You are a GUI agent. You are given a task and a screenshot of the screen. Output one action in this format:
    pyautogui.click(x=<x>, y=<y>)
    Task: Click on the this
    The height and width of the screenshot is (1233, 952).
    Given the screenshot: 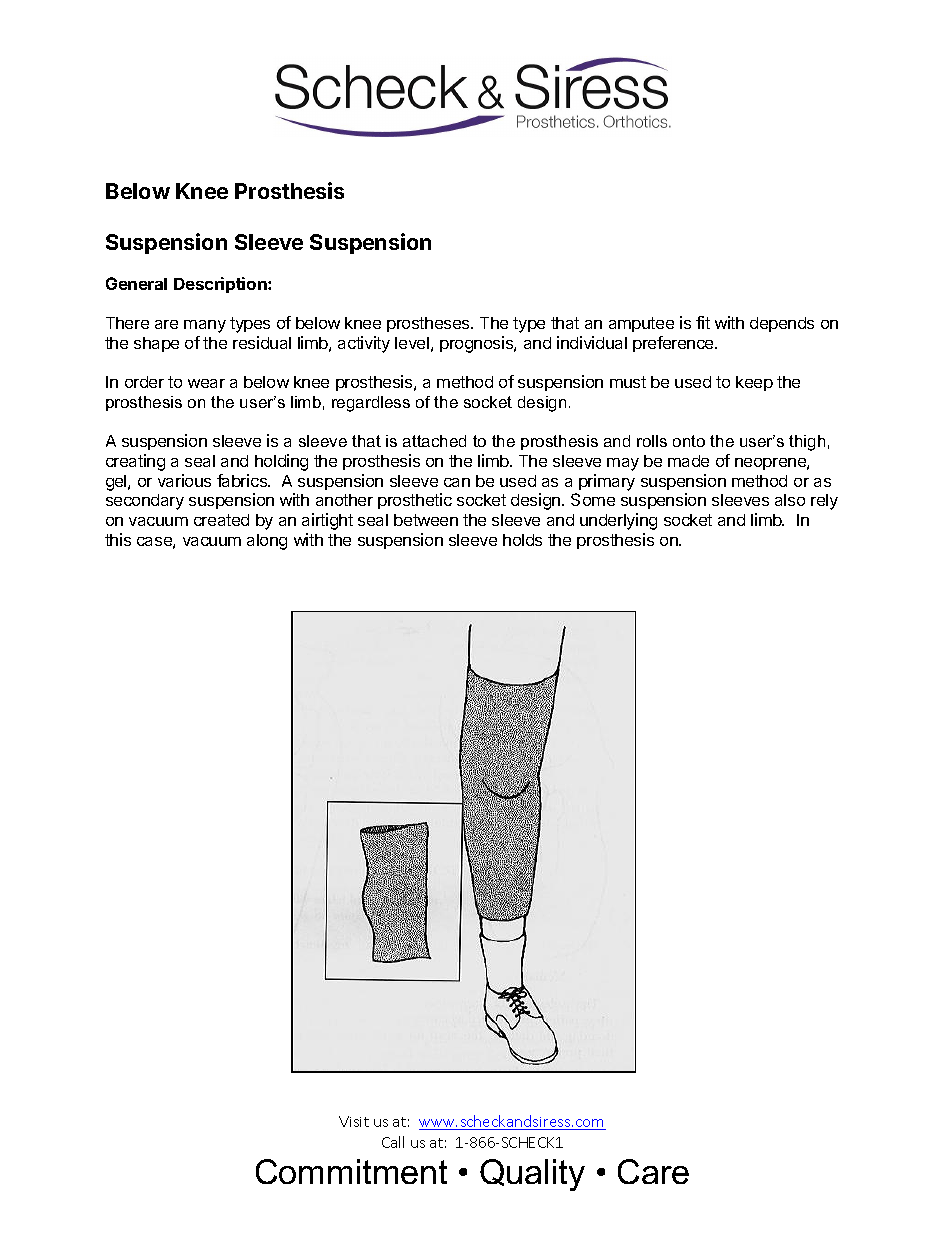 What is the action you would take?
    pyautogui.click(x=118, y=539)
